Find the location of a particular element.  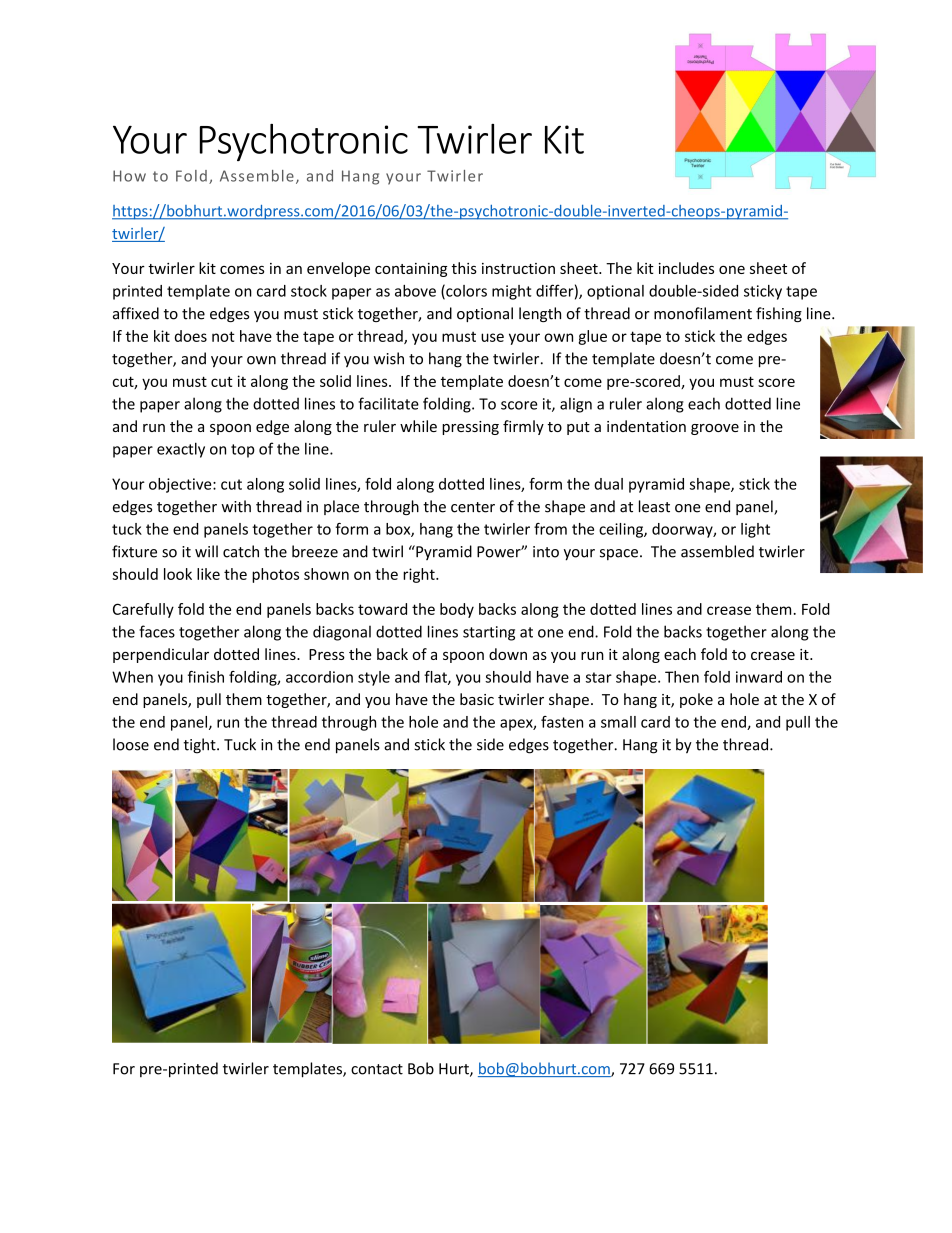

above is located at coordinates (415, 291).
